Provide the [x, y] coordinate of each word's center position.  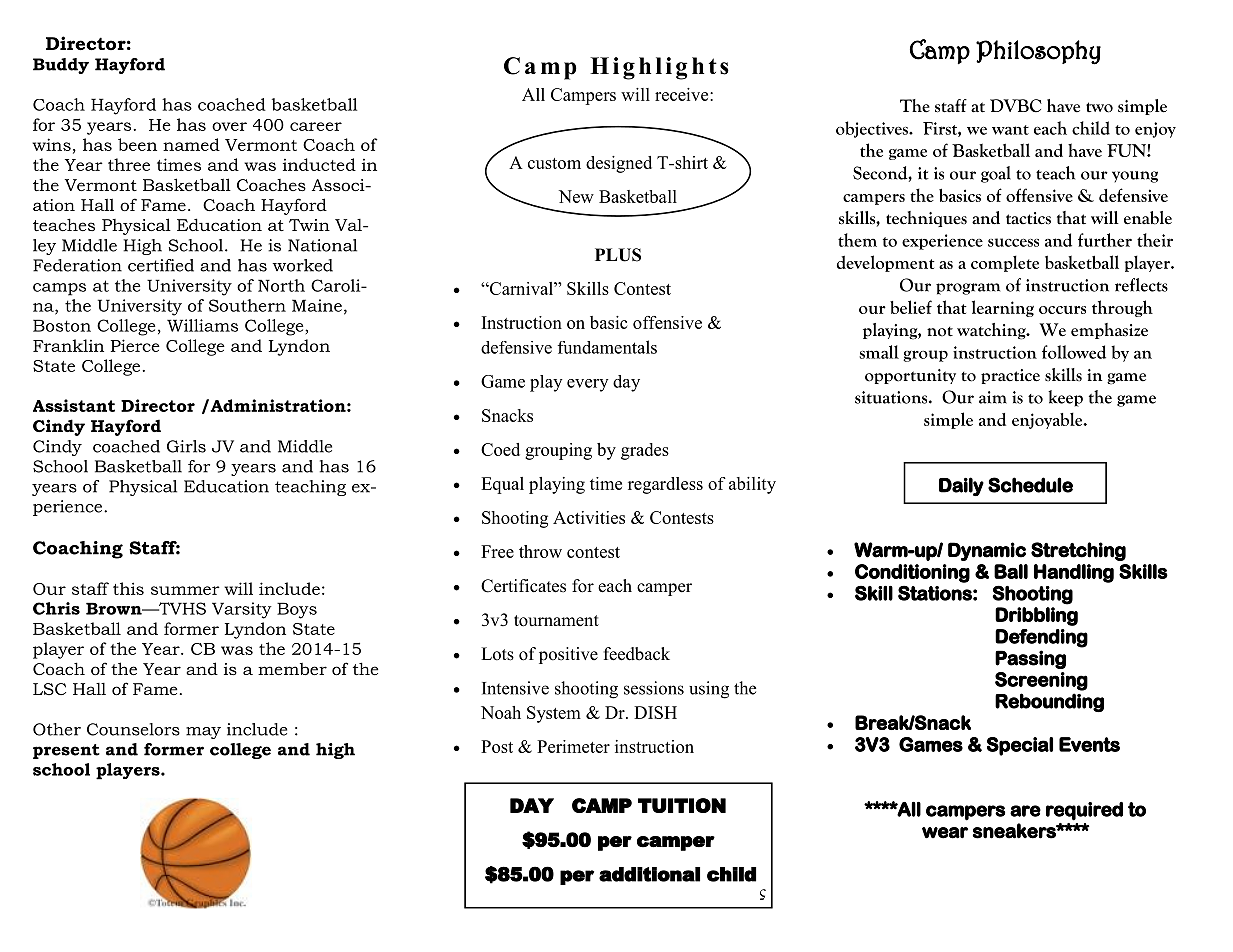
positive [568, 655]
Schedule [1030, 485]
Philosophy [1038, 52]
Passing [1030, 659]
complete [1005, 263]
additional [649, 874]
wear [945, 833]
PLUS [618, 255]
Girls [186, 446]
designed [619, 164]
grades [645, 451]
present [66, 751]
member [292, 669]
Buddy [61, 66]
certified [161, 265]
